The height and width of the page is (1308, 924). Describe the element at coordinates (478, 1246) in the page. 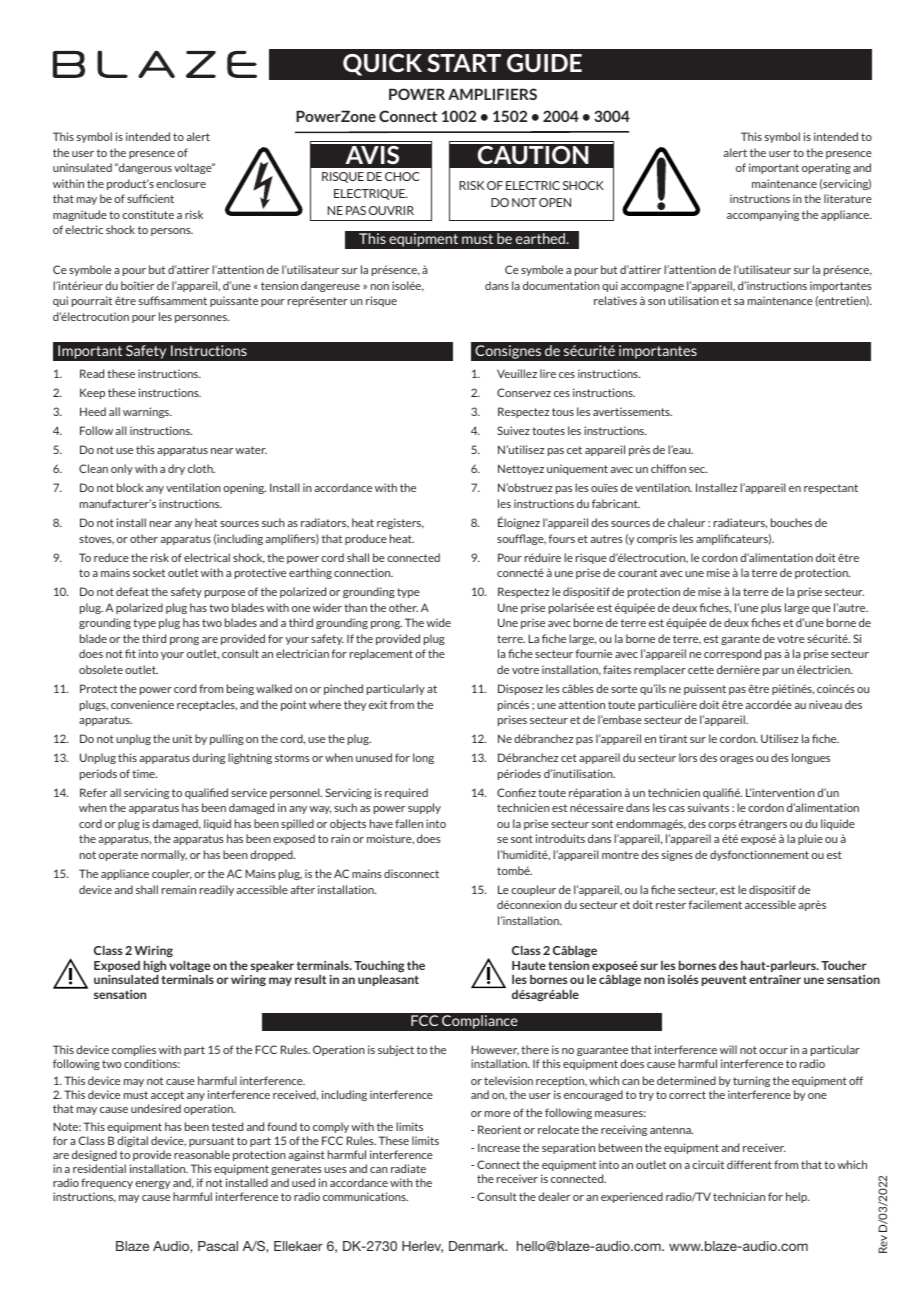

I see `Denmark` at that location.
